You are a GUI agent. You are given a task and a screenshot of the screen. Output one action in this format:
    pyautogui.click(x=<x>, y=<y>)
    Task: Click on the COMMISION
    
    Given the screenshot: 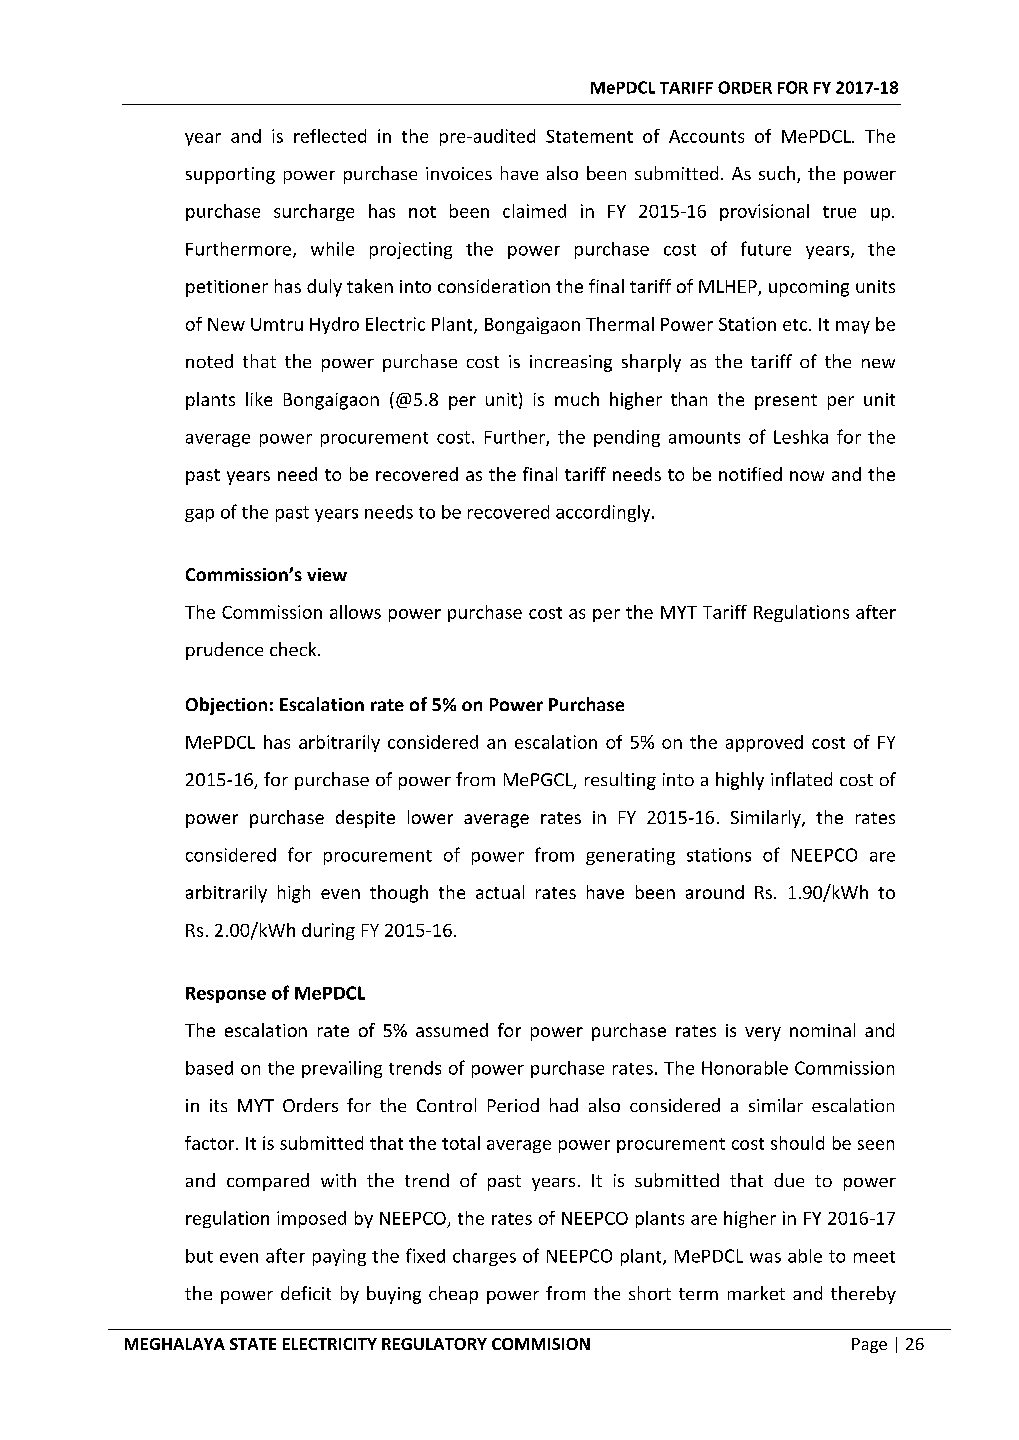 What is the action you would take?
    pyautogui.click(x=541, y=1344)
